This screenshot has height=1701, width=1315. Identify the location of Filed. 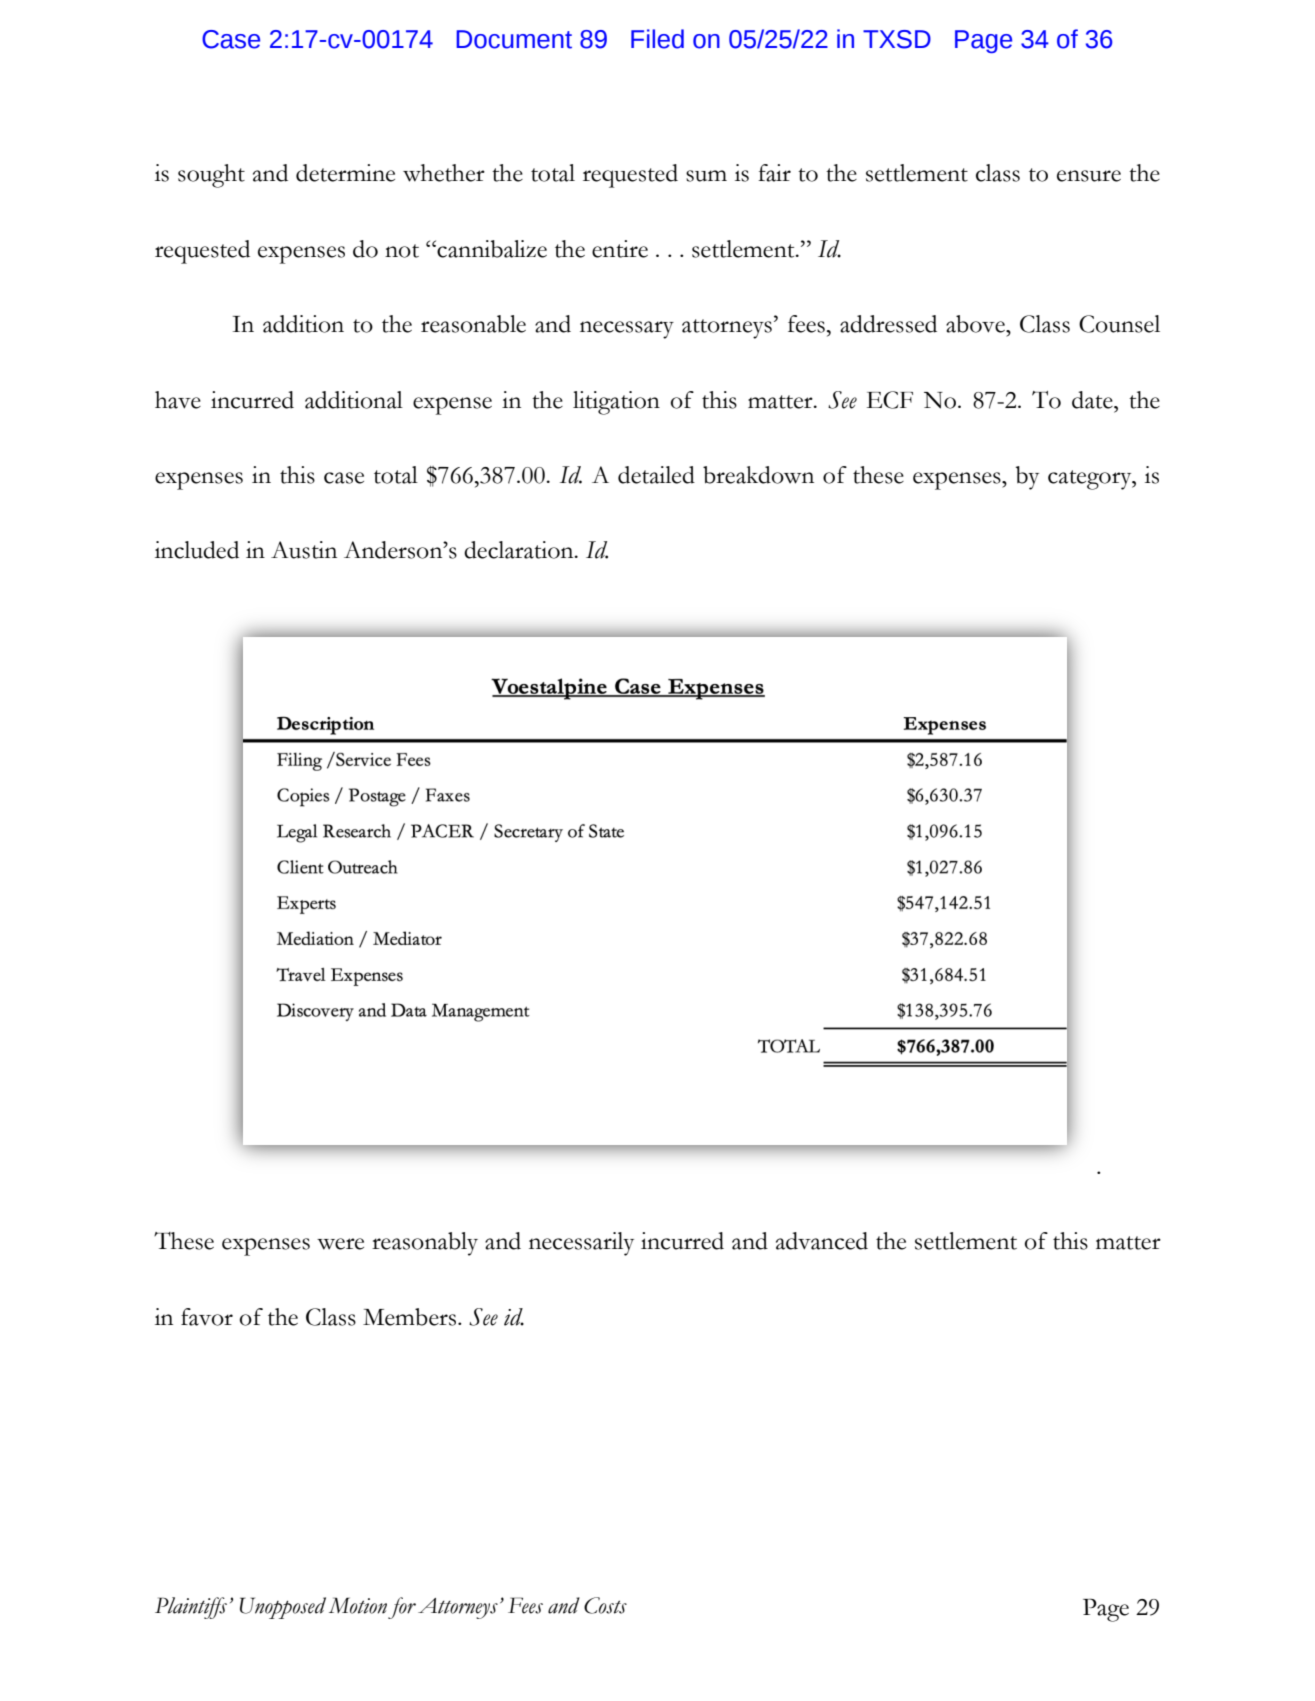
(657, 39).
